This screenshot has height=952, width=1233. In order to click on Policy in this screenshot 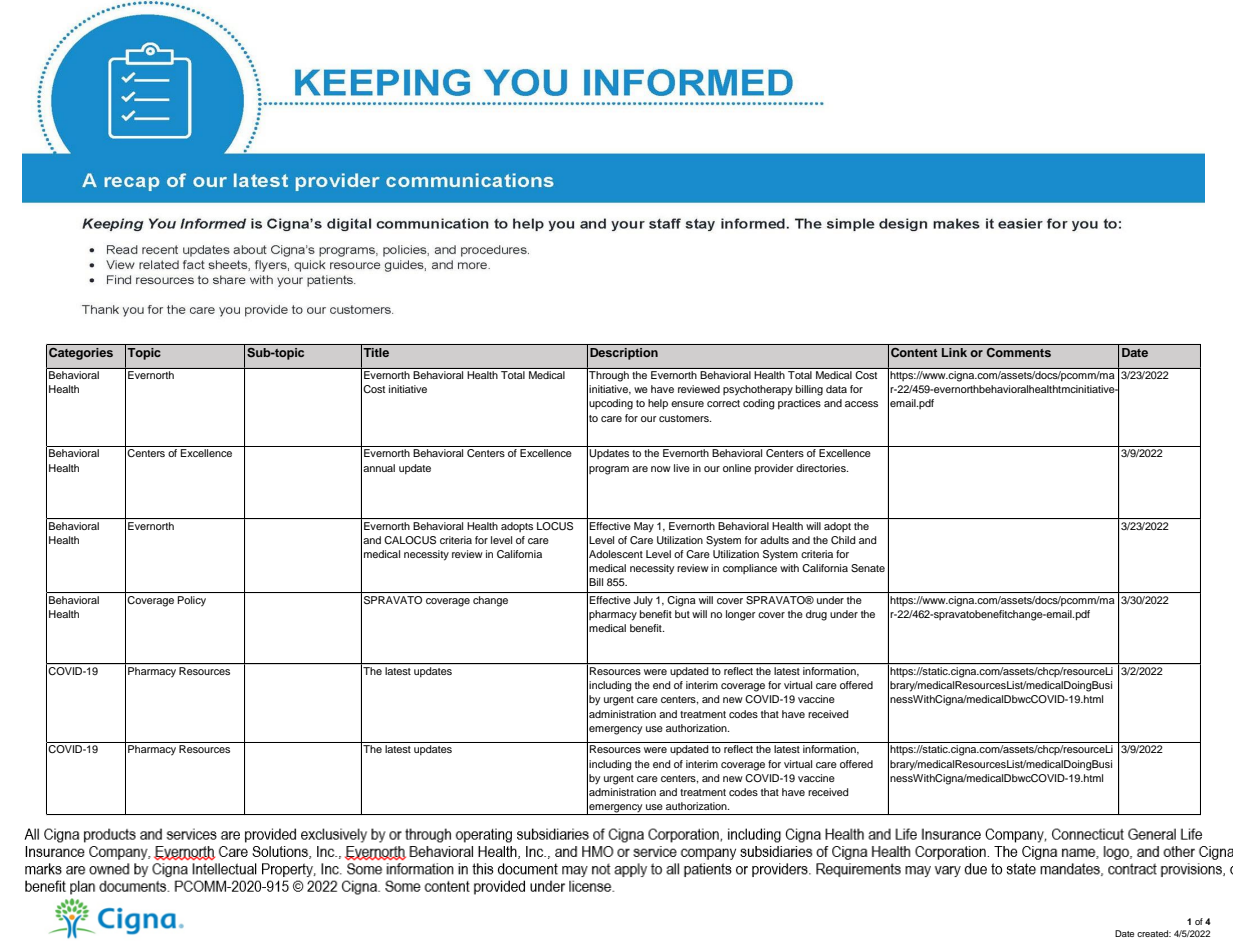, I will do `click(192, 601)`.
